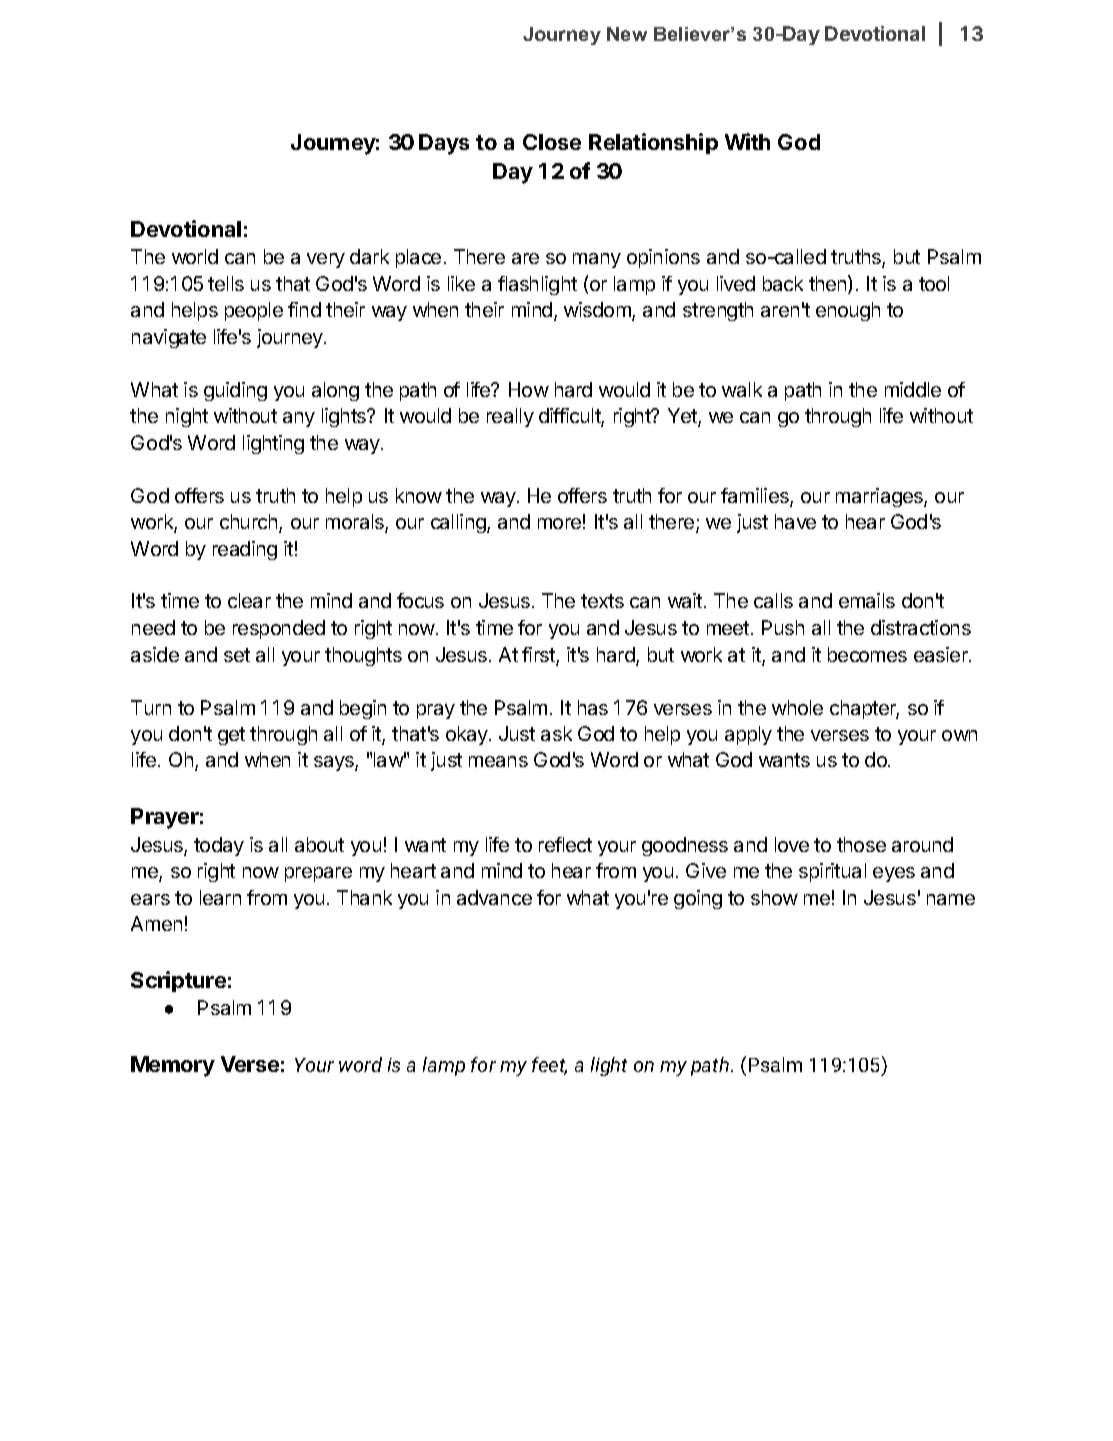  I want to click on middle, so click(913, 389).
